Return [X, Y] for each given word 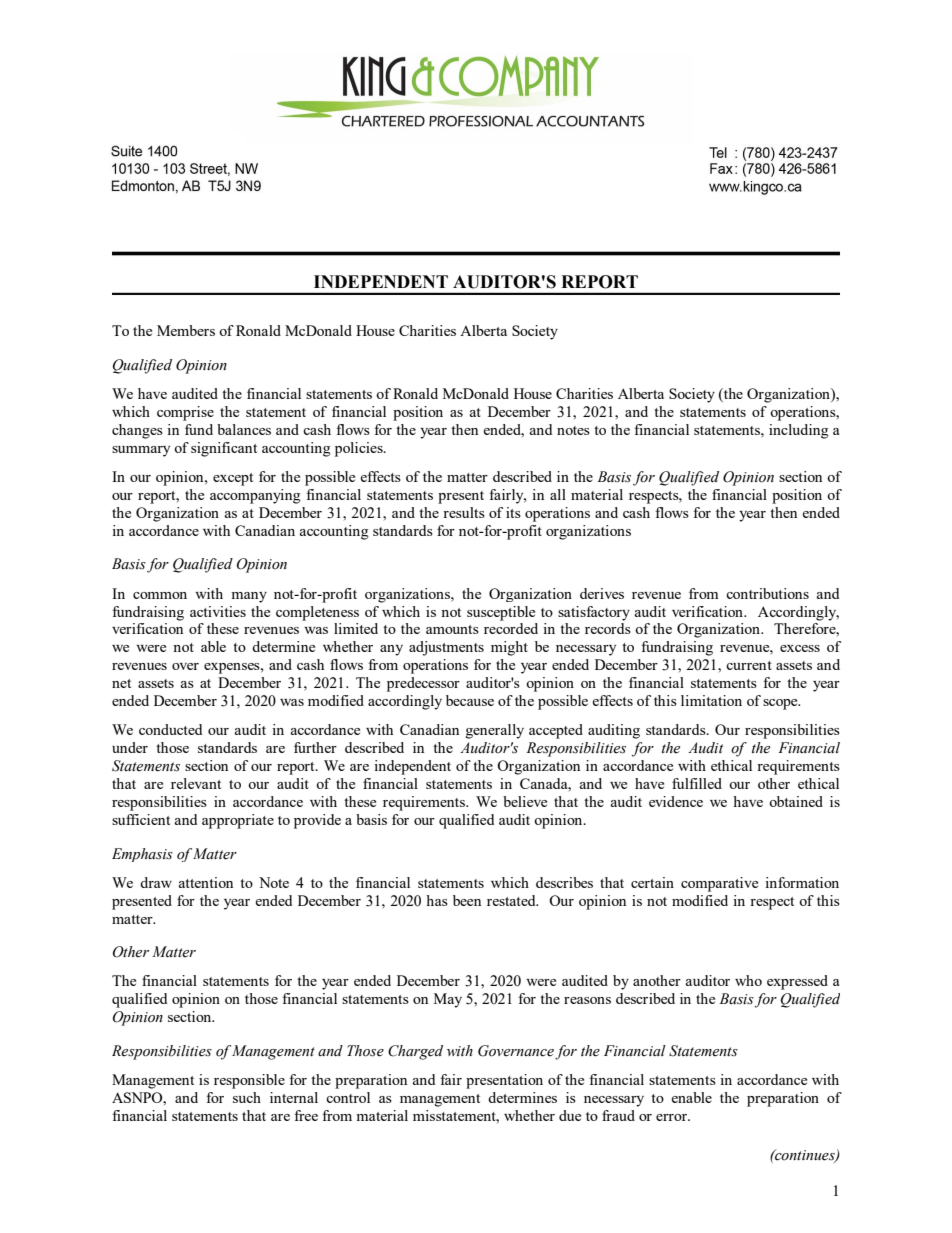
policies [360, 449]
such [247, 1097]
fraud [618, 1115]
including [799, 431]
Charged [415, 1052]
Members [186, 330]
